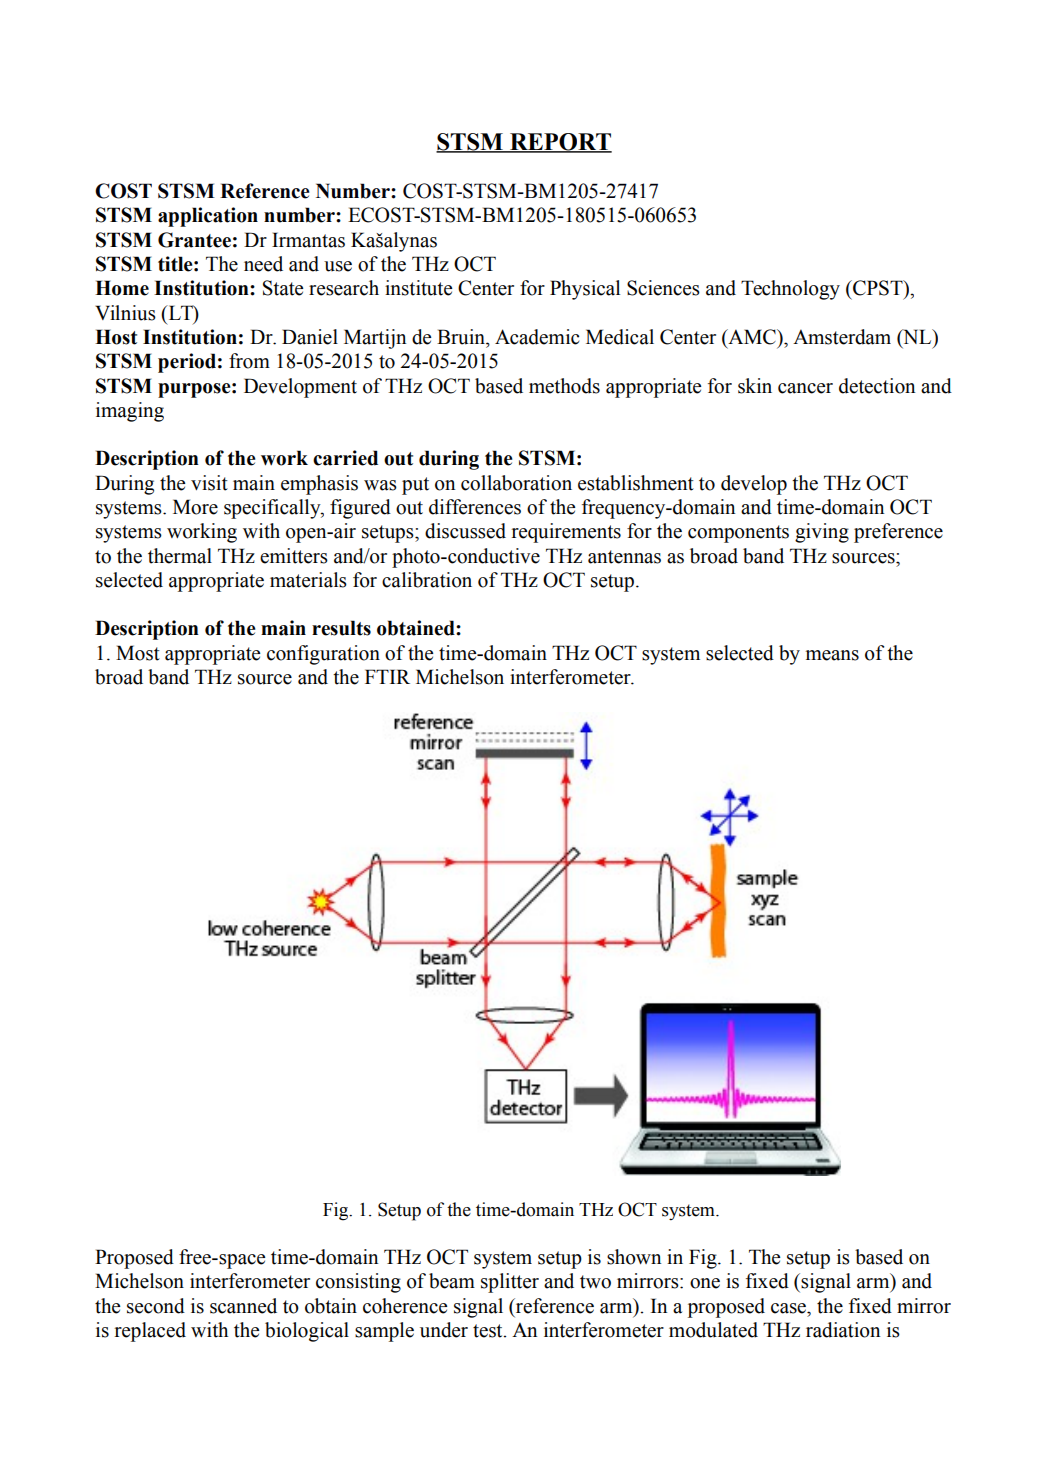 Image resolution: width=1047 pixels, height=1482 pixels. What do you see at coordinates (138, 653) in the screenshot?
I see `Most` at bounding box center [138, 653].
